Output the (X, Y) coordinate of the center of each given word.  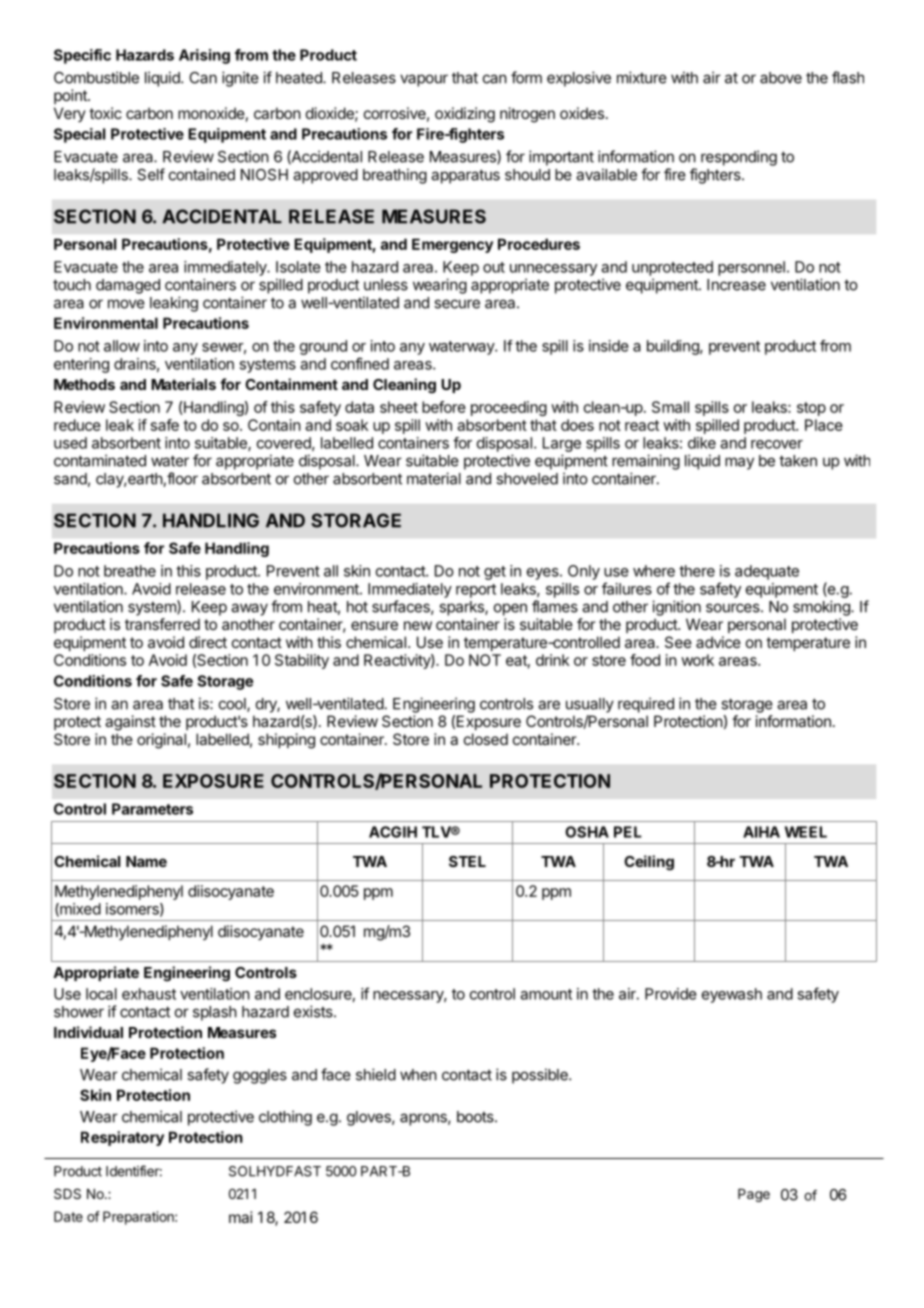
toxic (105, 113)
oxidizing (465, 115)
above (781, 78)
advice (718, 642)
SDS (67, 1193)
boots (476, 1117)
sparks (462, 608)
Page (754, 1195)
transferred (162, 624)
